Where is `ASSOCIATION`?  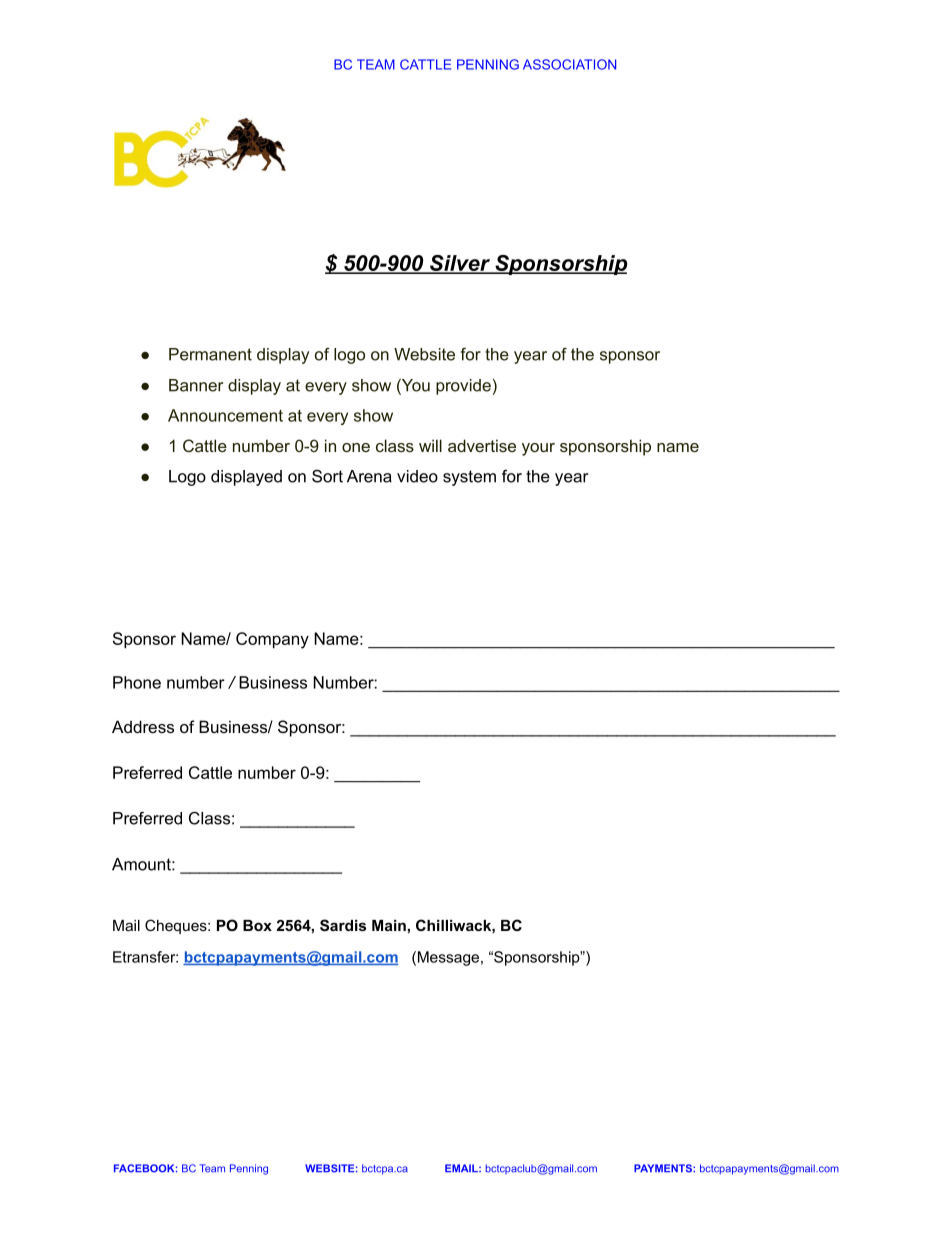
ASSOCIATION is located at coordinates (569, 64).
